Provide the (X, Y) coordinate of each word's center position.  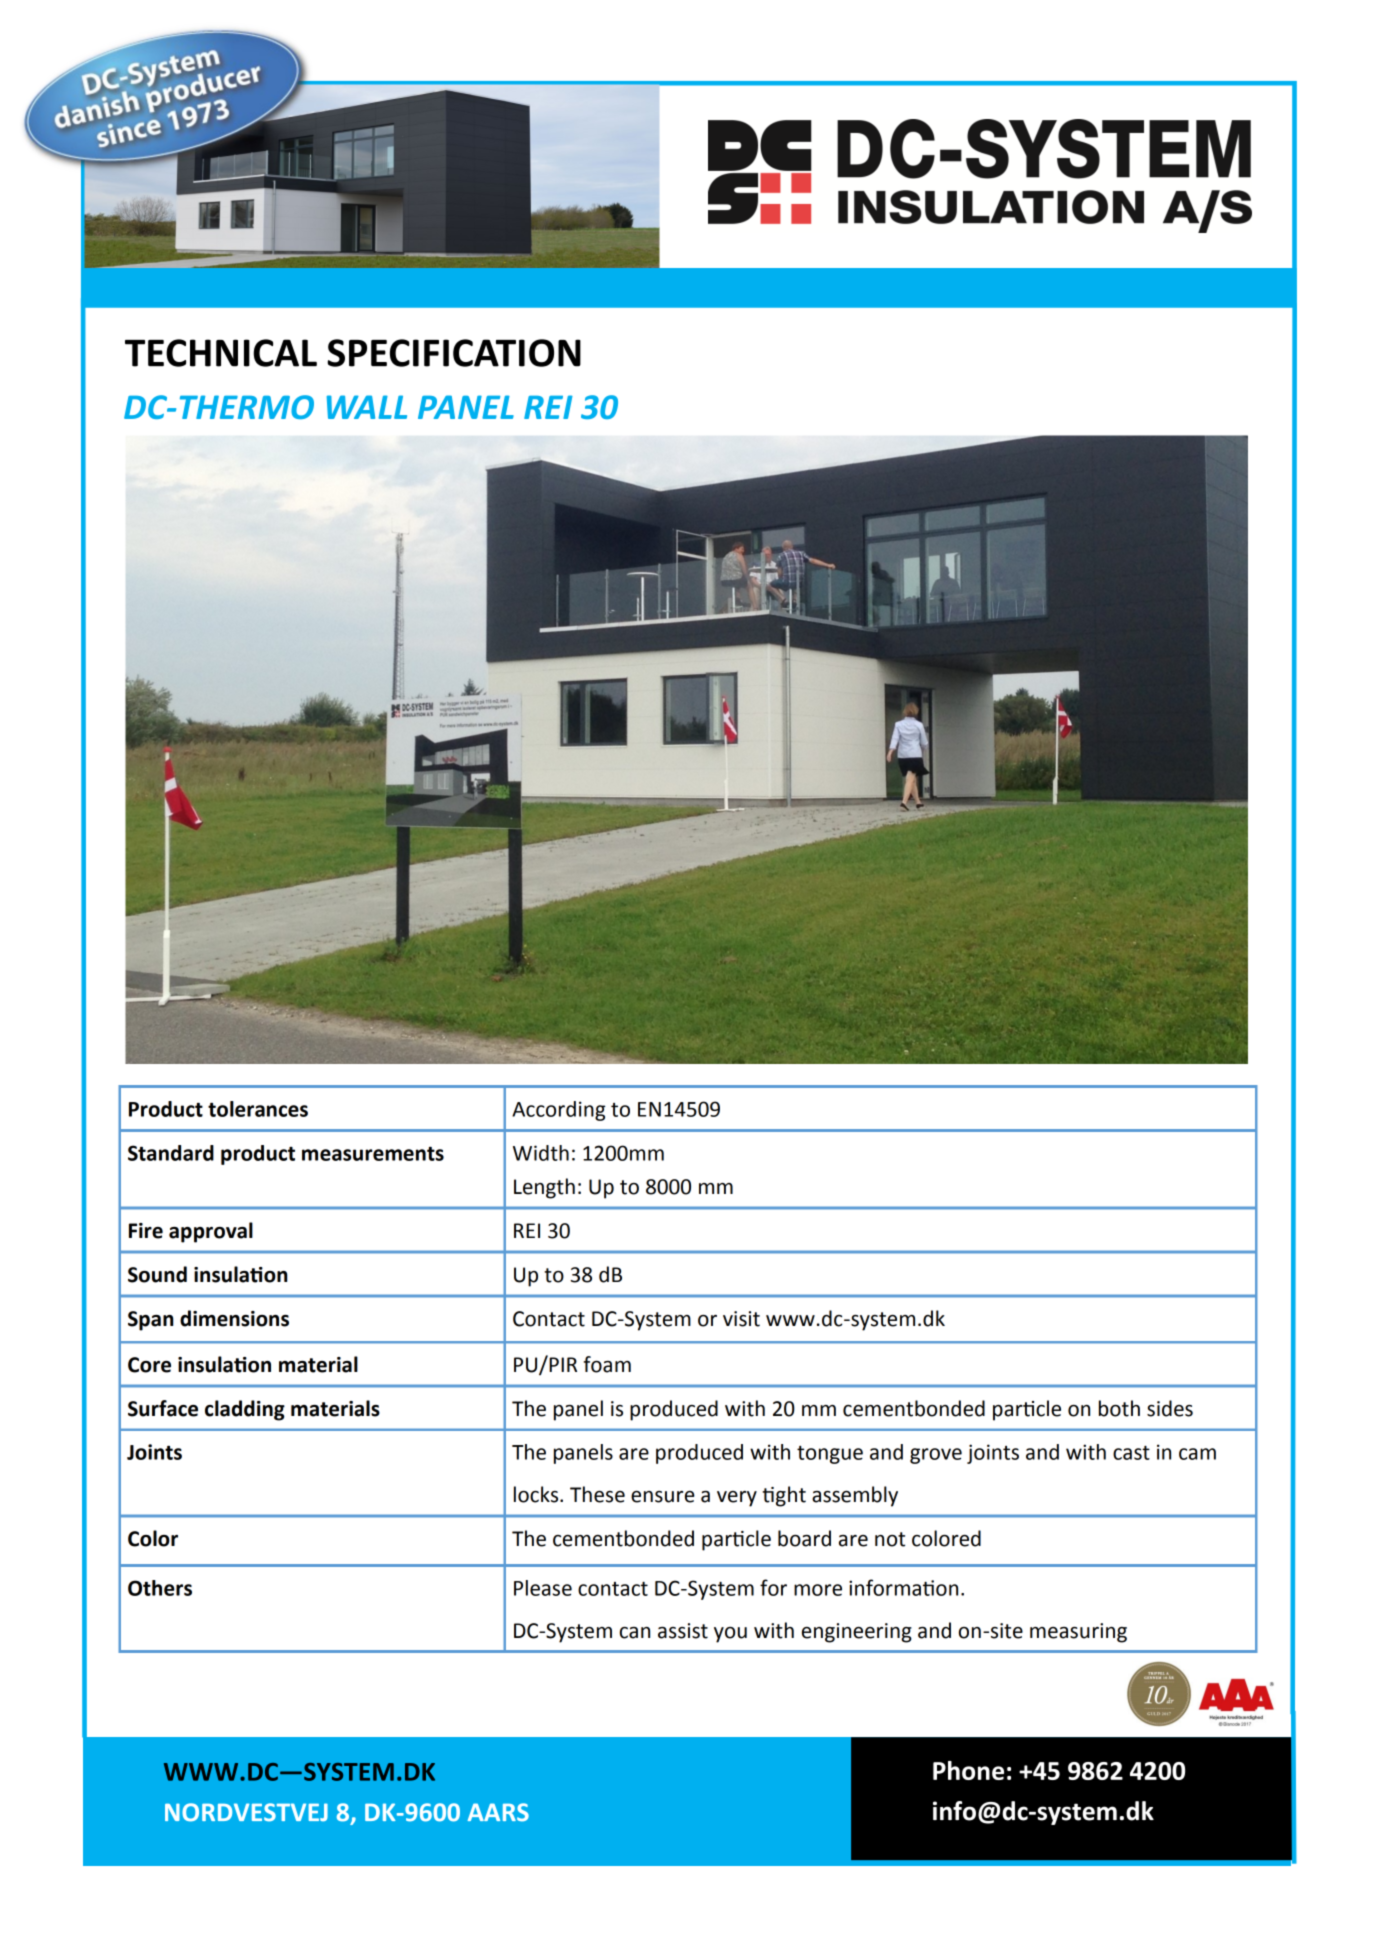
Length (544, 1188)
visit (741, 1319)
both (1119, 1408)
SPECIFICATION (454, 353)
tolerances (258, 1109)
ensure (663, 1497)
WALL (367, 407)
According (558, 1111)
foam (607, 1364)
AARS (498, 1812)
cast (1131, 1453)
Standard (171, 1153)
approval (211, 1232)
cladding (245, 1410)
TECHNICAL (221, 353)
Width (541, 1153)
